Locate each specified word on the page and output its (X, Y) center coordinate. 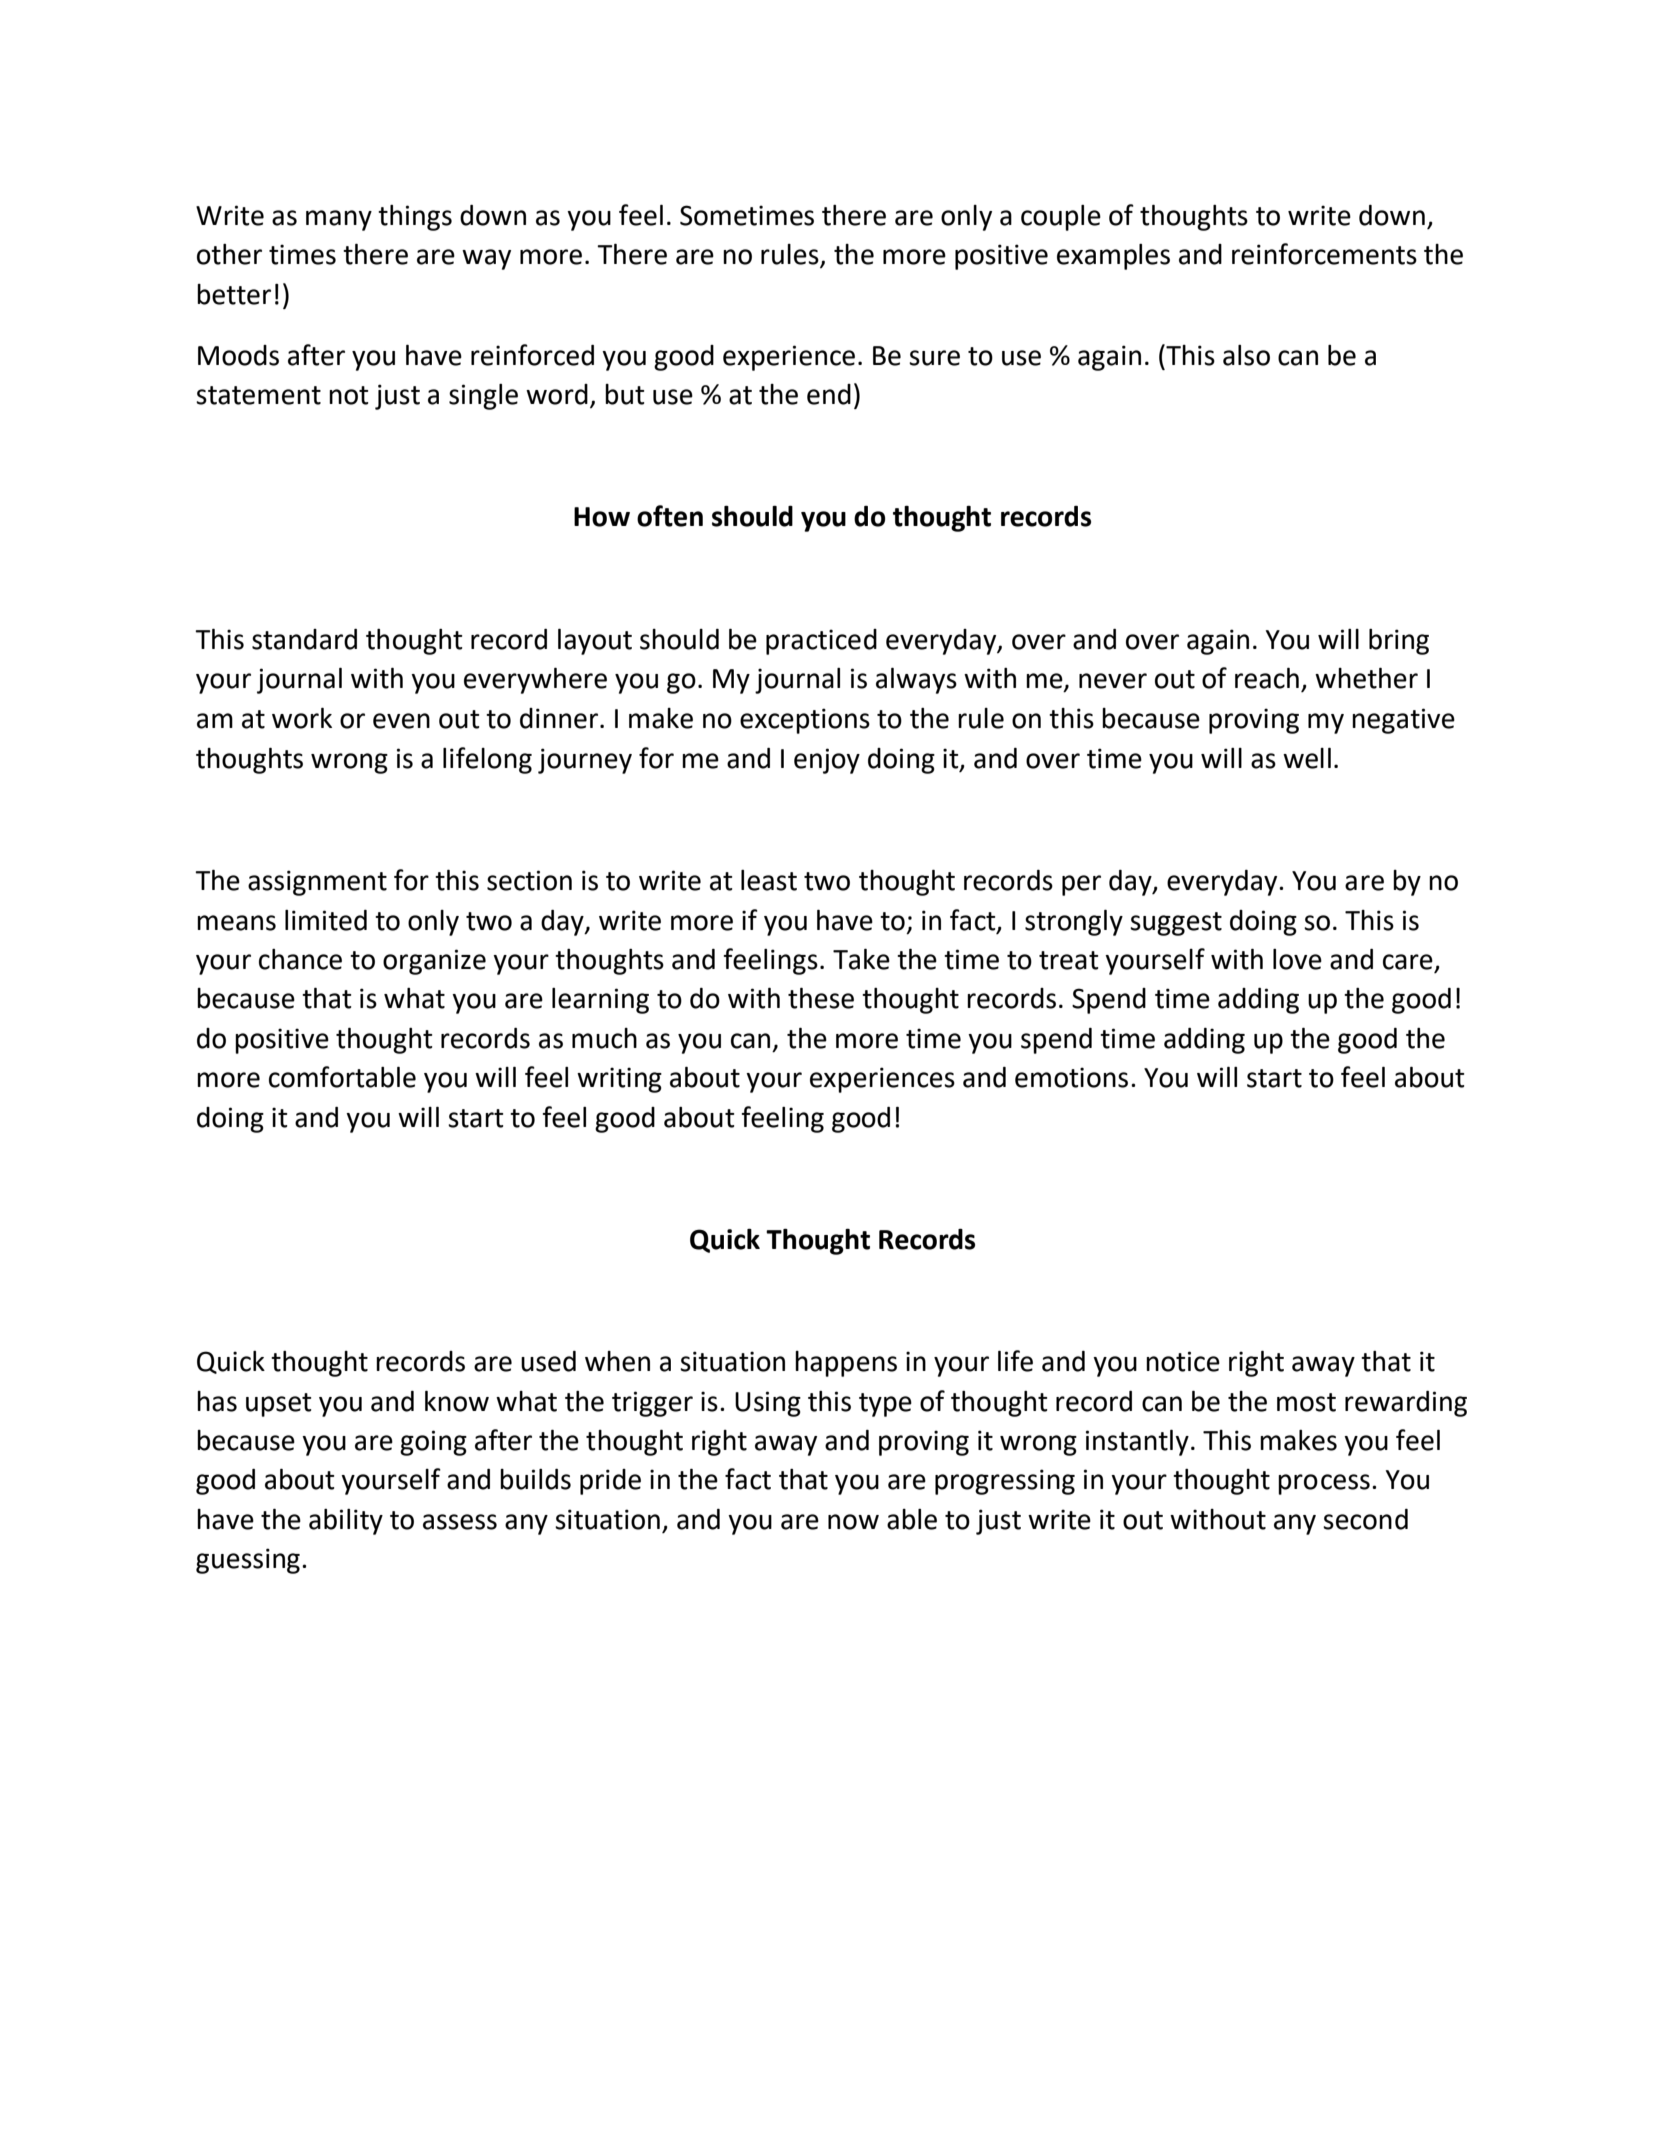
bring (1399, 642)
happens (846, 1364)
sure (934, 358)
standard (304, 639)
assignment (317, 883)
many (339, 220)
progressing (1005, 1482)
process (1324, 1484)
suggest (1176, 924)
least (769, 880)
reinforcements (1324, 254)
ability (346, 1522)
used (548, 1361)
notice (1183, 1361)
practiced (821, 642)
